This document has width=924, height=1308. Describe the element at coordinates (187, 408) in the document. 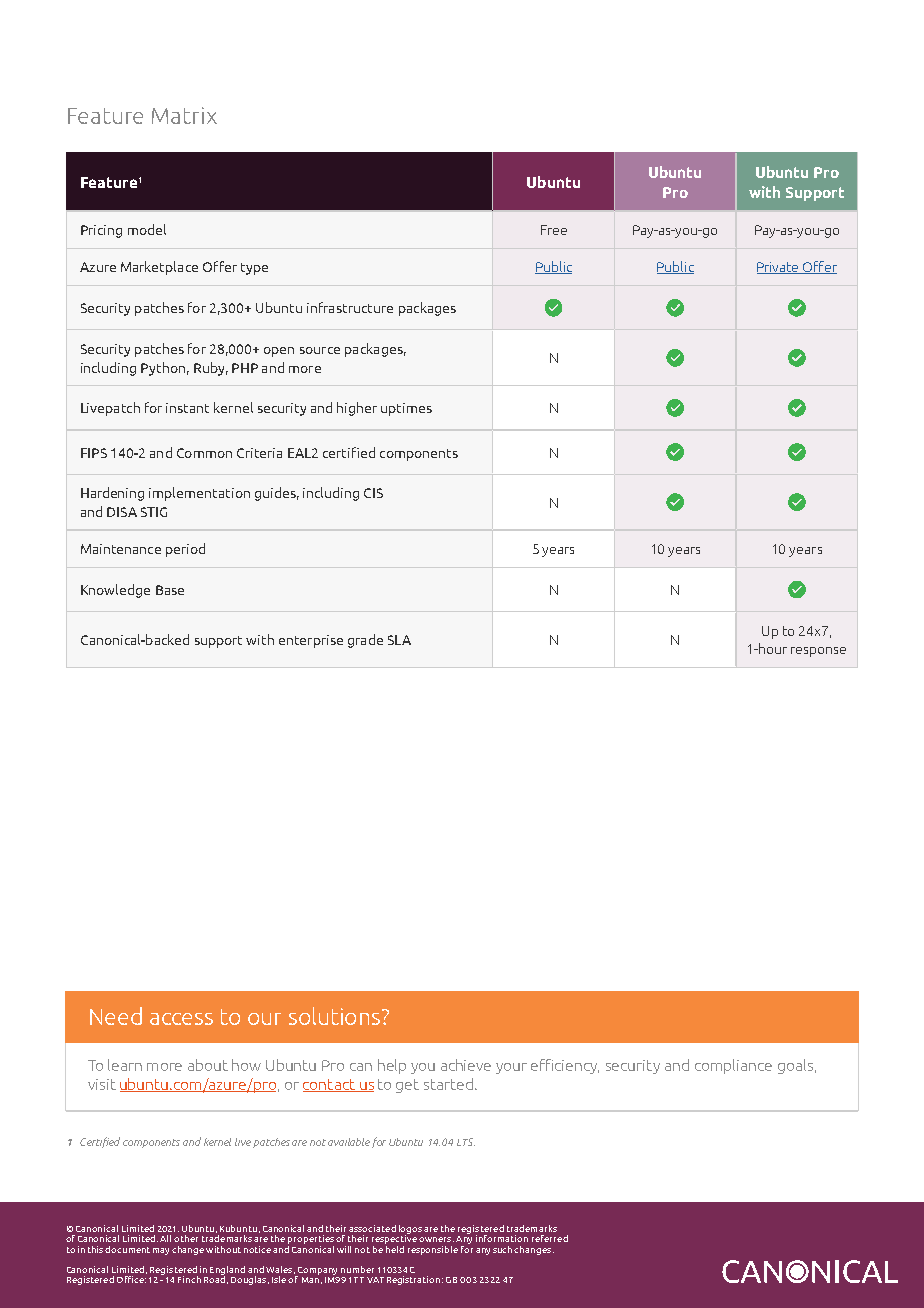

I see `instant` at that location.
